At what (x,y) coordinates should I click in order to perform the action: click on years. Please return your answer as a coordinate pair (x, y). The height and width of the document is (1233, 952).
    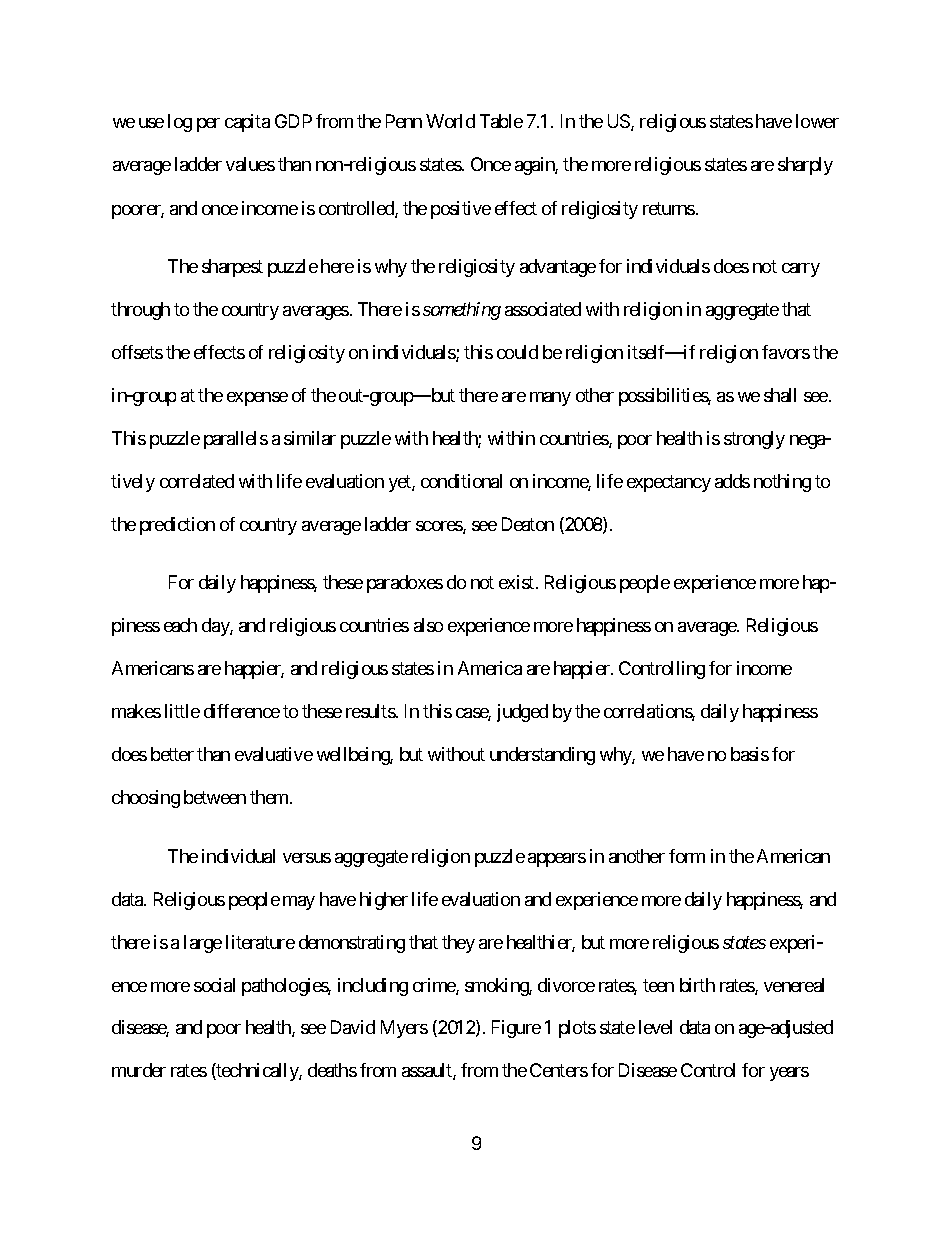
    Looking at the image, I should click on (789, 1074).
